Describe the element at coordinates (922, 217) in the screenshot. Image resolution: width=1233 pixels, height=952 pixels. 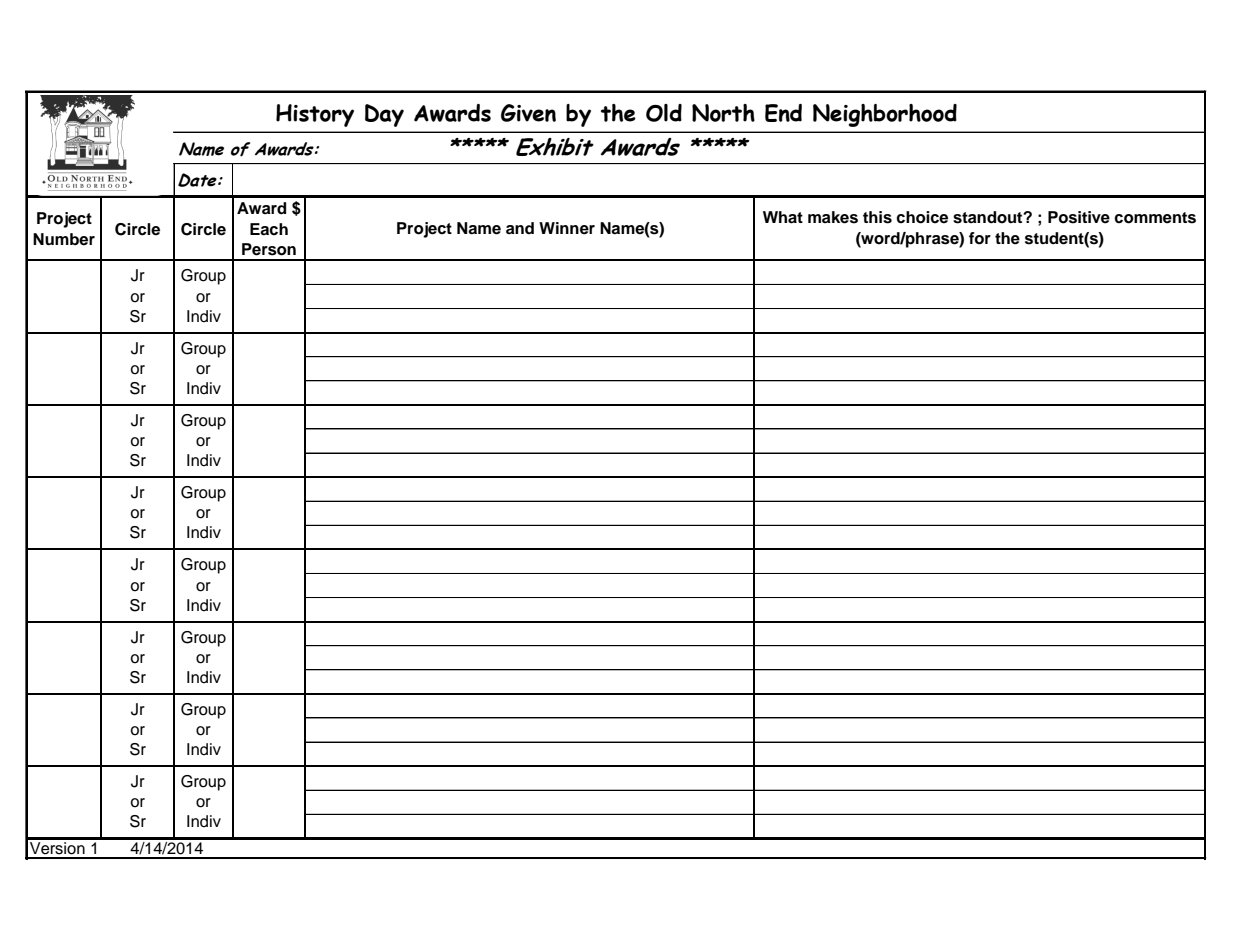
I see `choice` at that location.
